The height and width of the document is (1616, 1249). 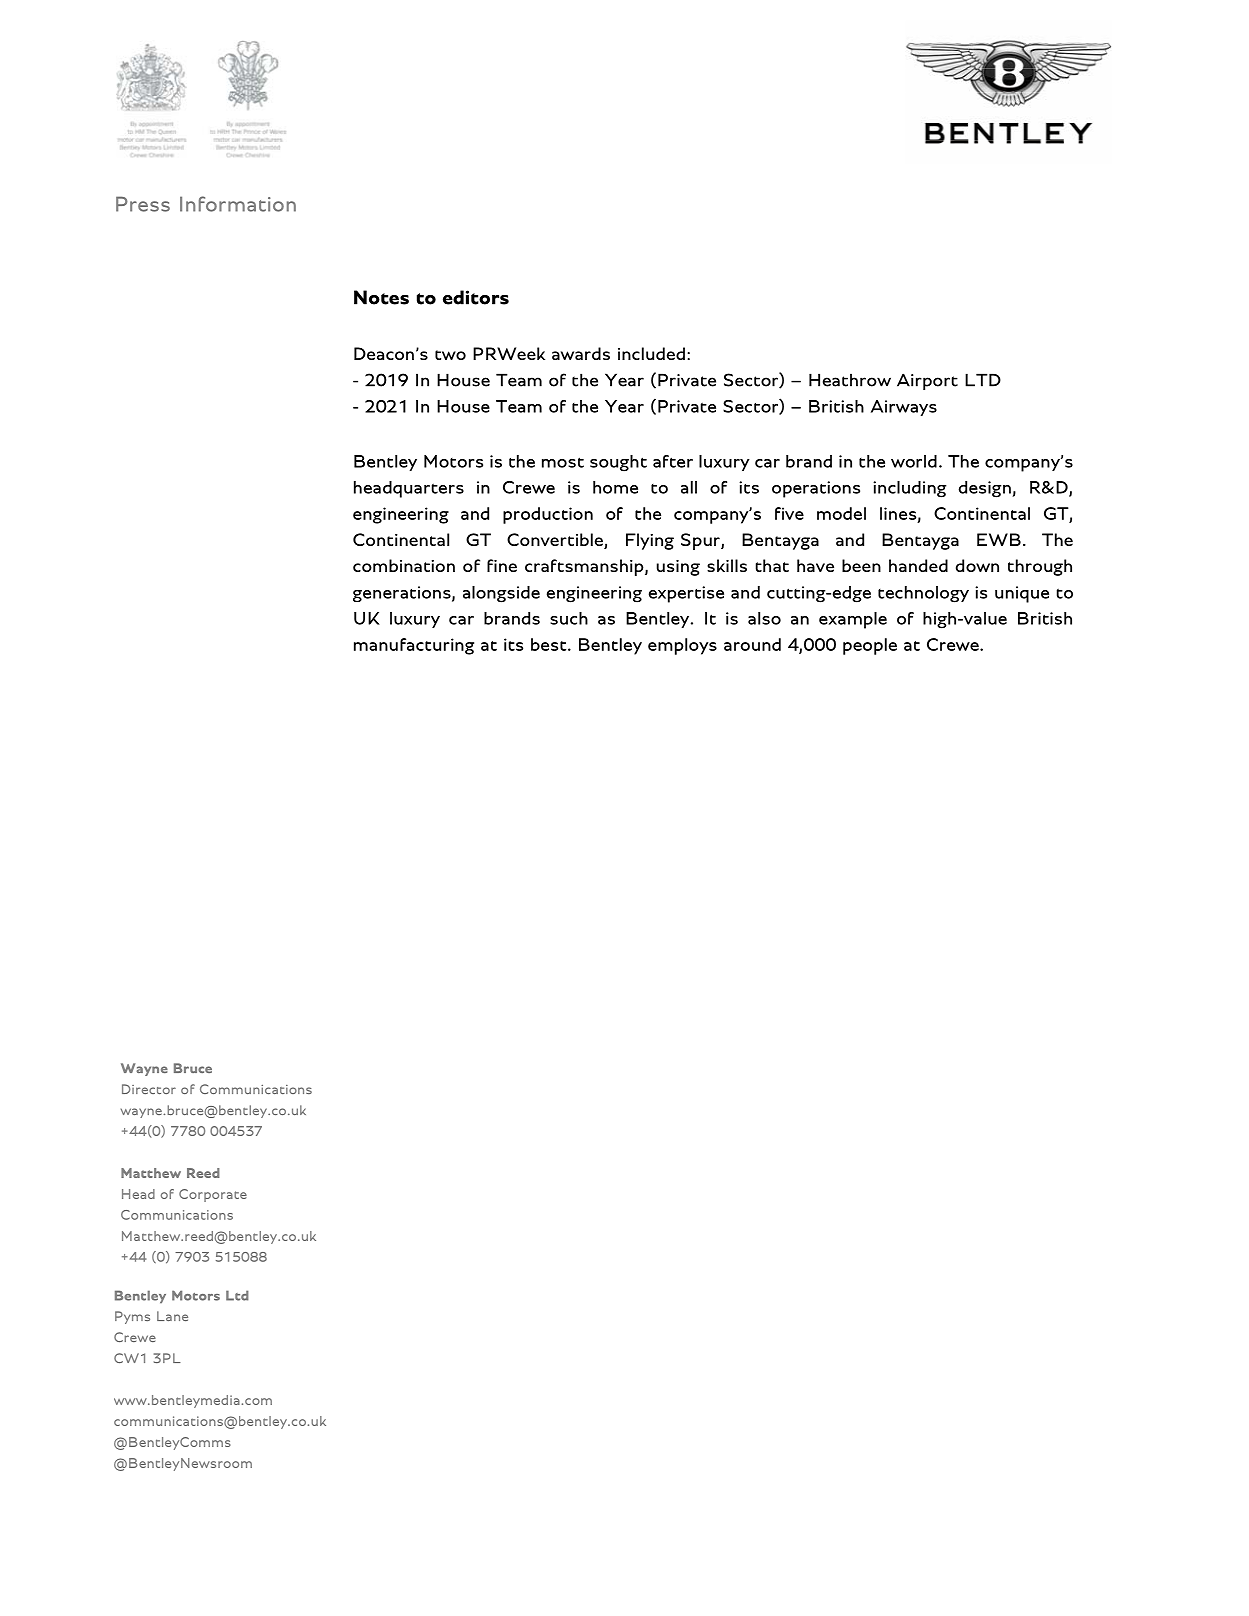 What do you see at coordinates (476, 297) in the document?
I see `editors` at bounding box center [476, 297].
